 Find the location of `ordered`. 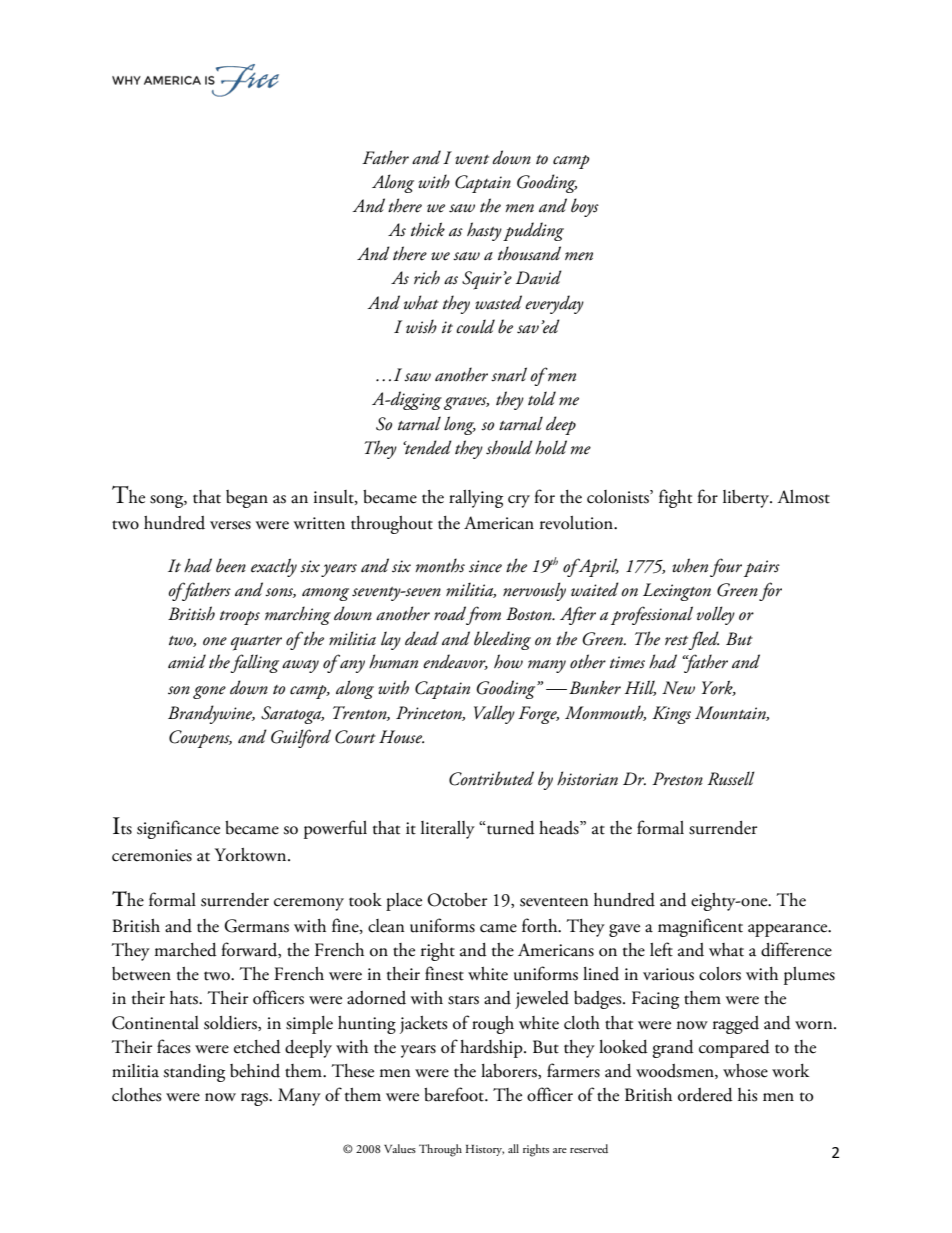

ordered is located at coordinates (705, 1095).
